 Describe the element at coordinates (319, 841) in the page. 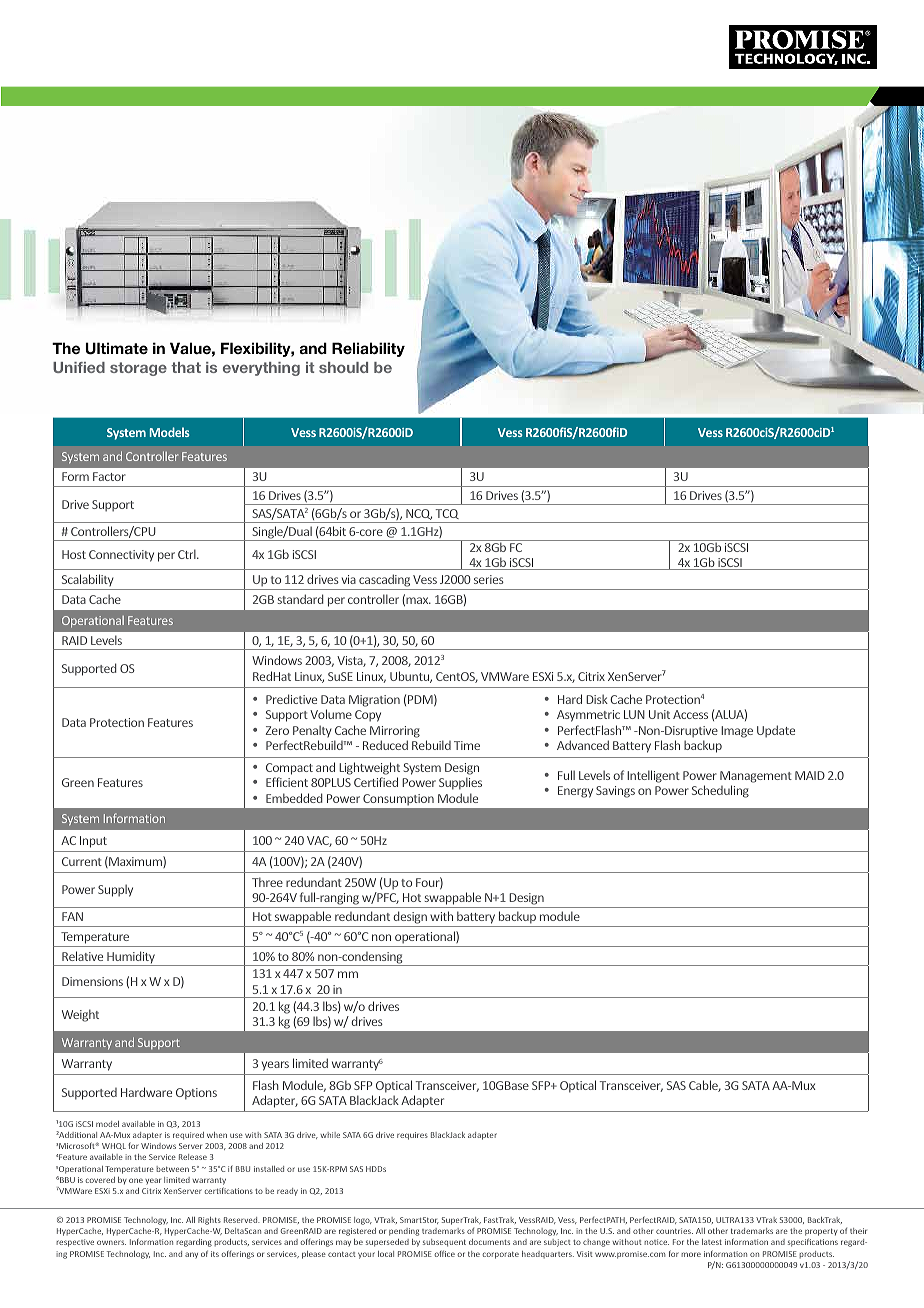

I see `VAC` at that location.
